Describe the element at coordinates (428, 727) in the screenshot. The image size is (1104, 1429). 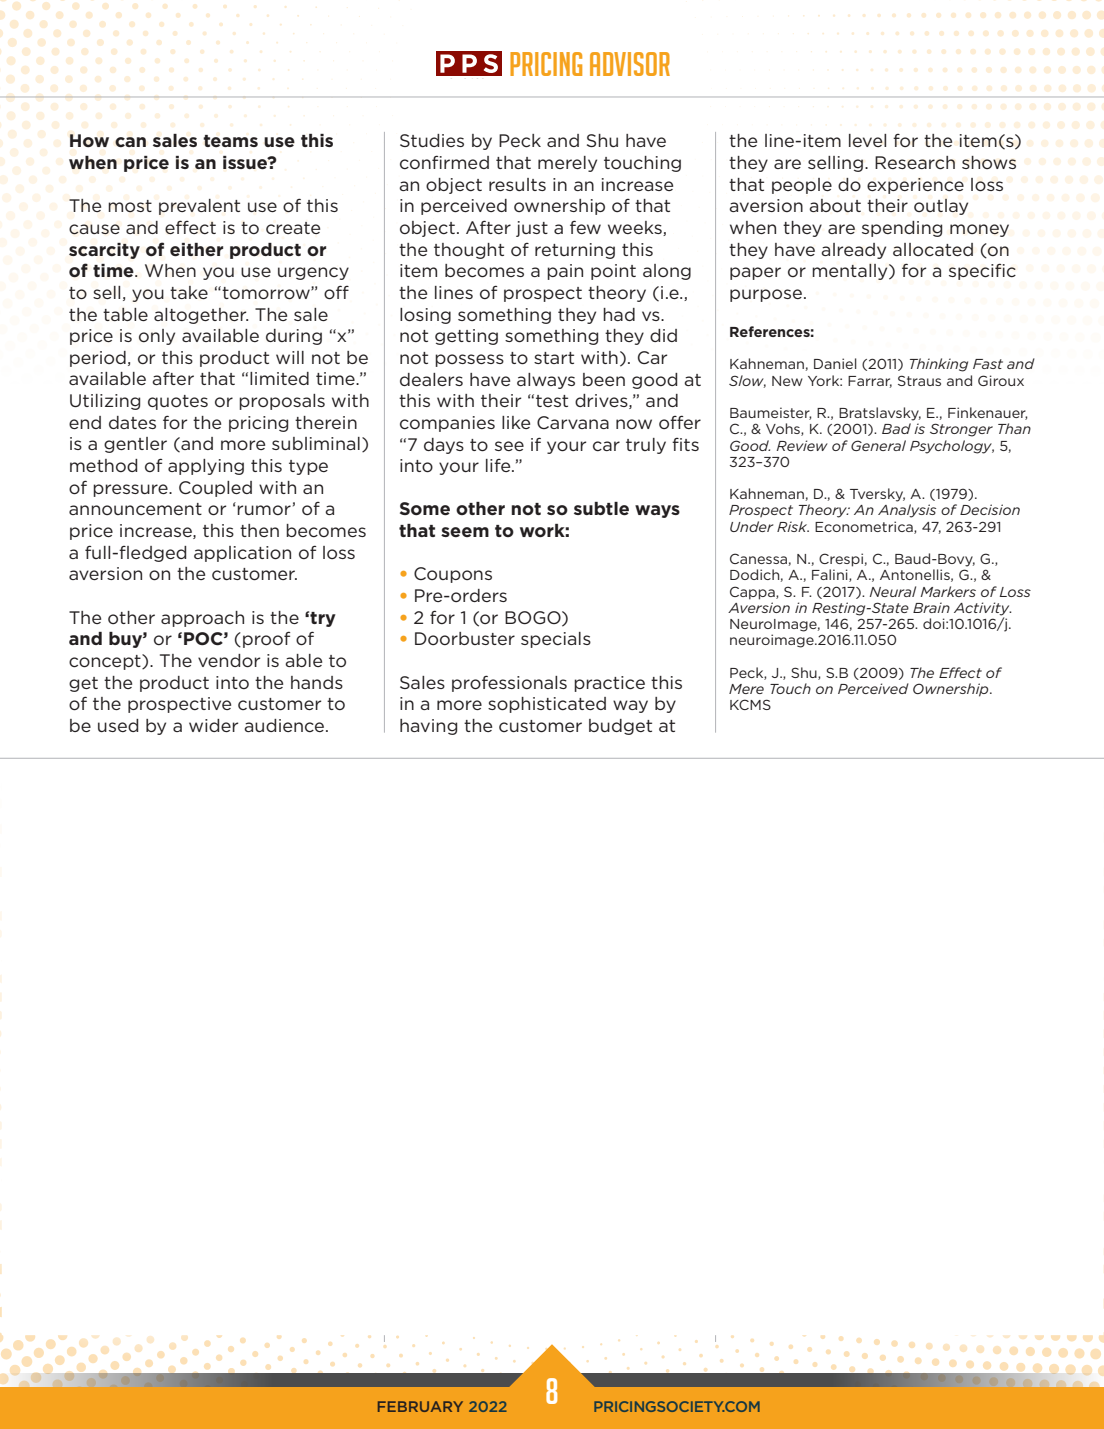
I see `having` at that location.
